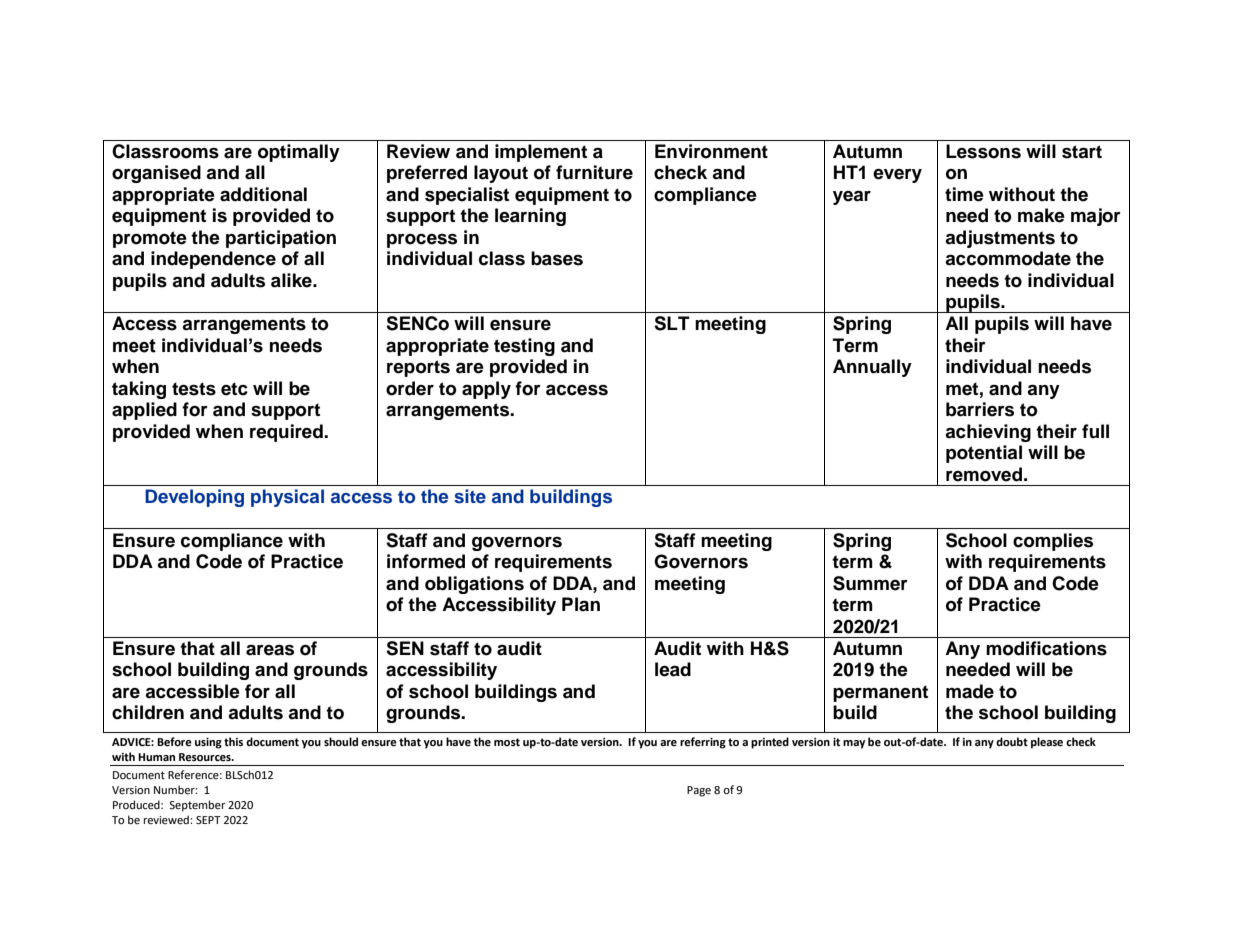 Image resolution: width=1233 pixels, height=952 pixels. I want to click on this, so click(233, 741).
